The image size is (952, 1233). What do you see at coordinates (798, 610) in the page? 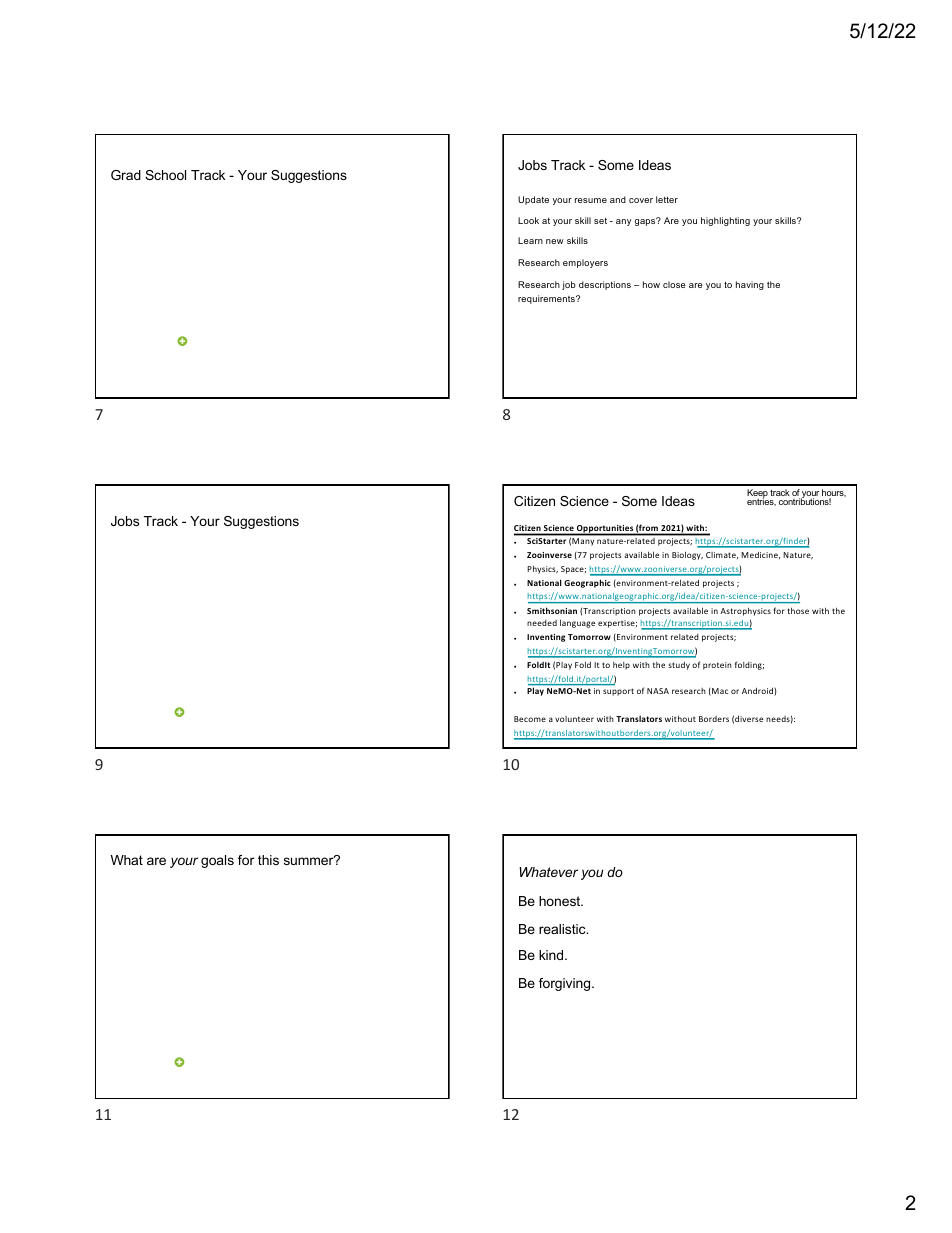
I see `those` at bounding box center [798, 610].
